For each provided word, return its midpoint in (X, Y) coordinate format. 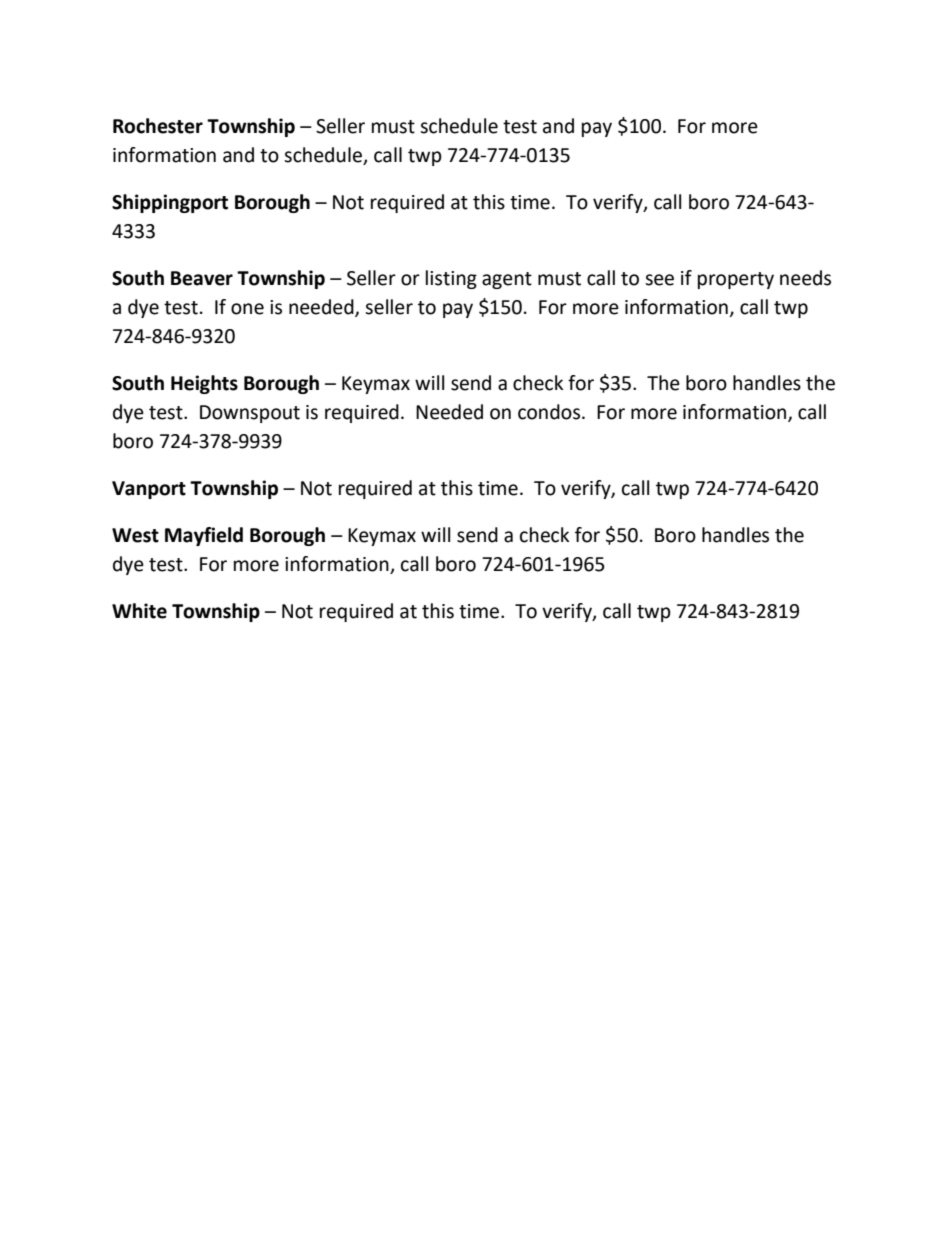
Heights (204, 384)
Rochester (158, 126)
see (659, 280)
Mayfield (204, 536)
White (139, 611)
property (736, 280)
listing (451, 279)
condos (550, 412)
